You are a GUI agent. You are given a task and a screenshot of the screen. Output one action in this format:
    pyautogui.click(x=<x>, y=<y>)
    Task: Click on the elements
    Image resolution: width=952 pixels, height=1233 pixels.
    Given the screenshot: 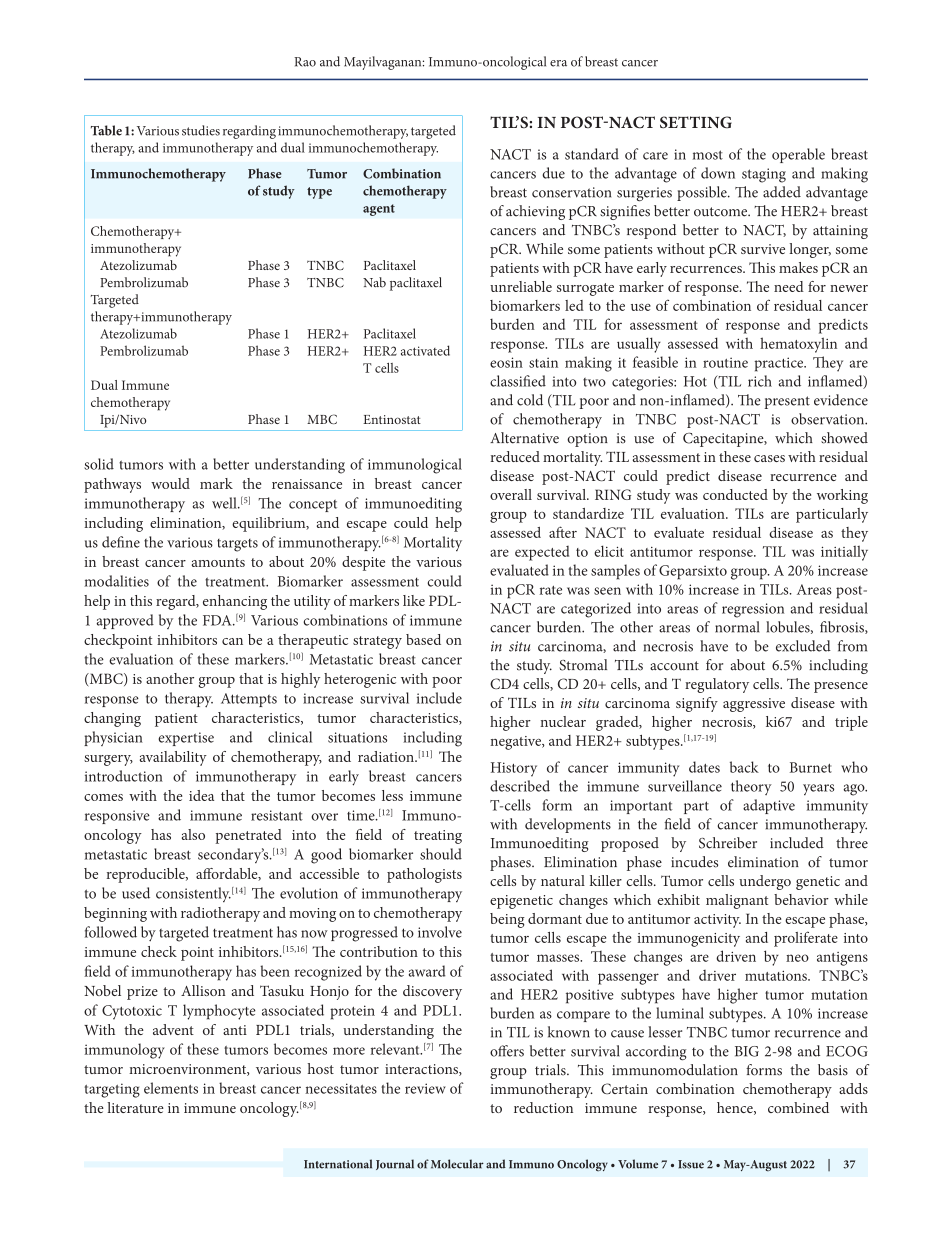 What is the action you would take?
    pyautogui.click(x=171, y=1088)
